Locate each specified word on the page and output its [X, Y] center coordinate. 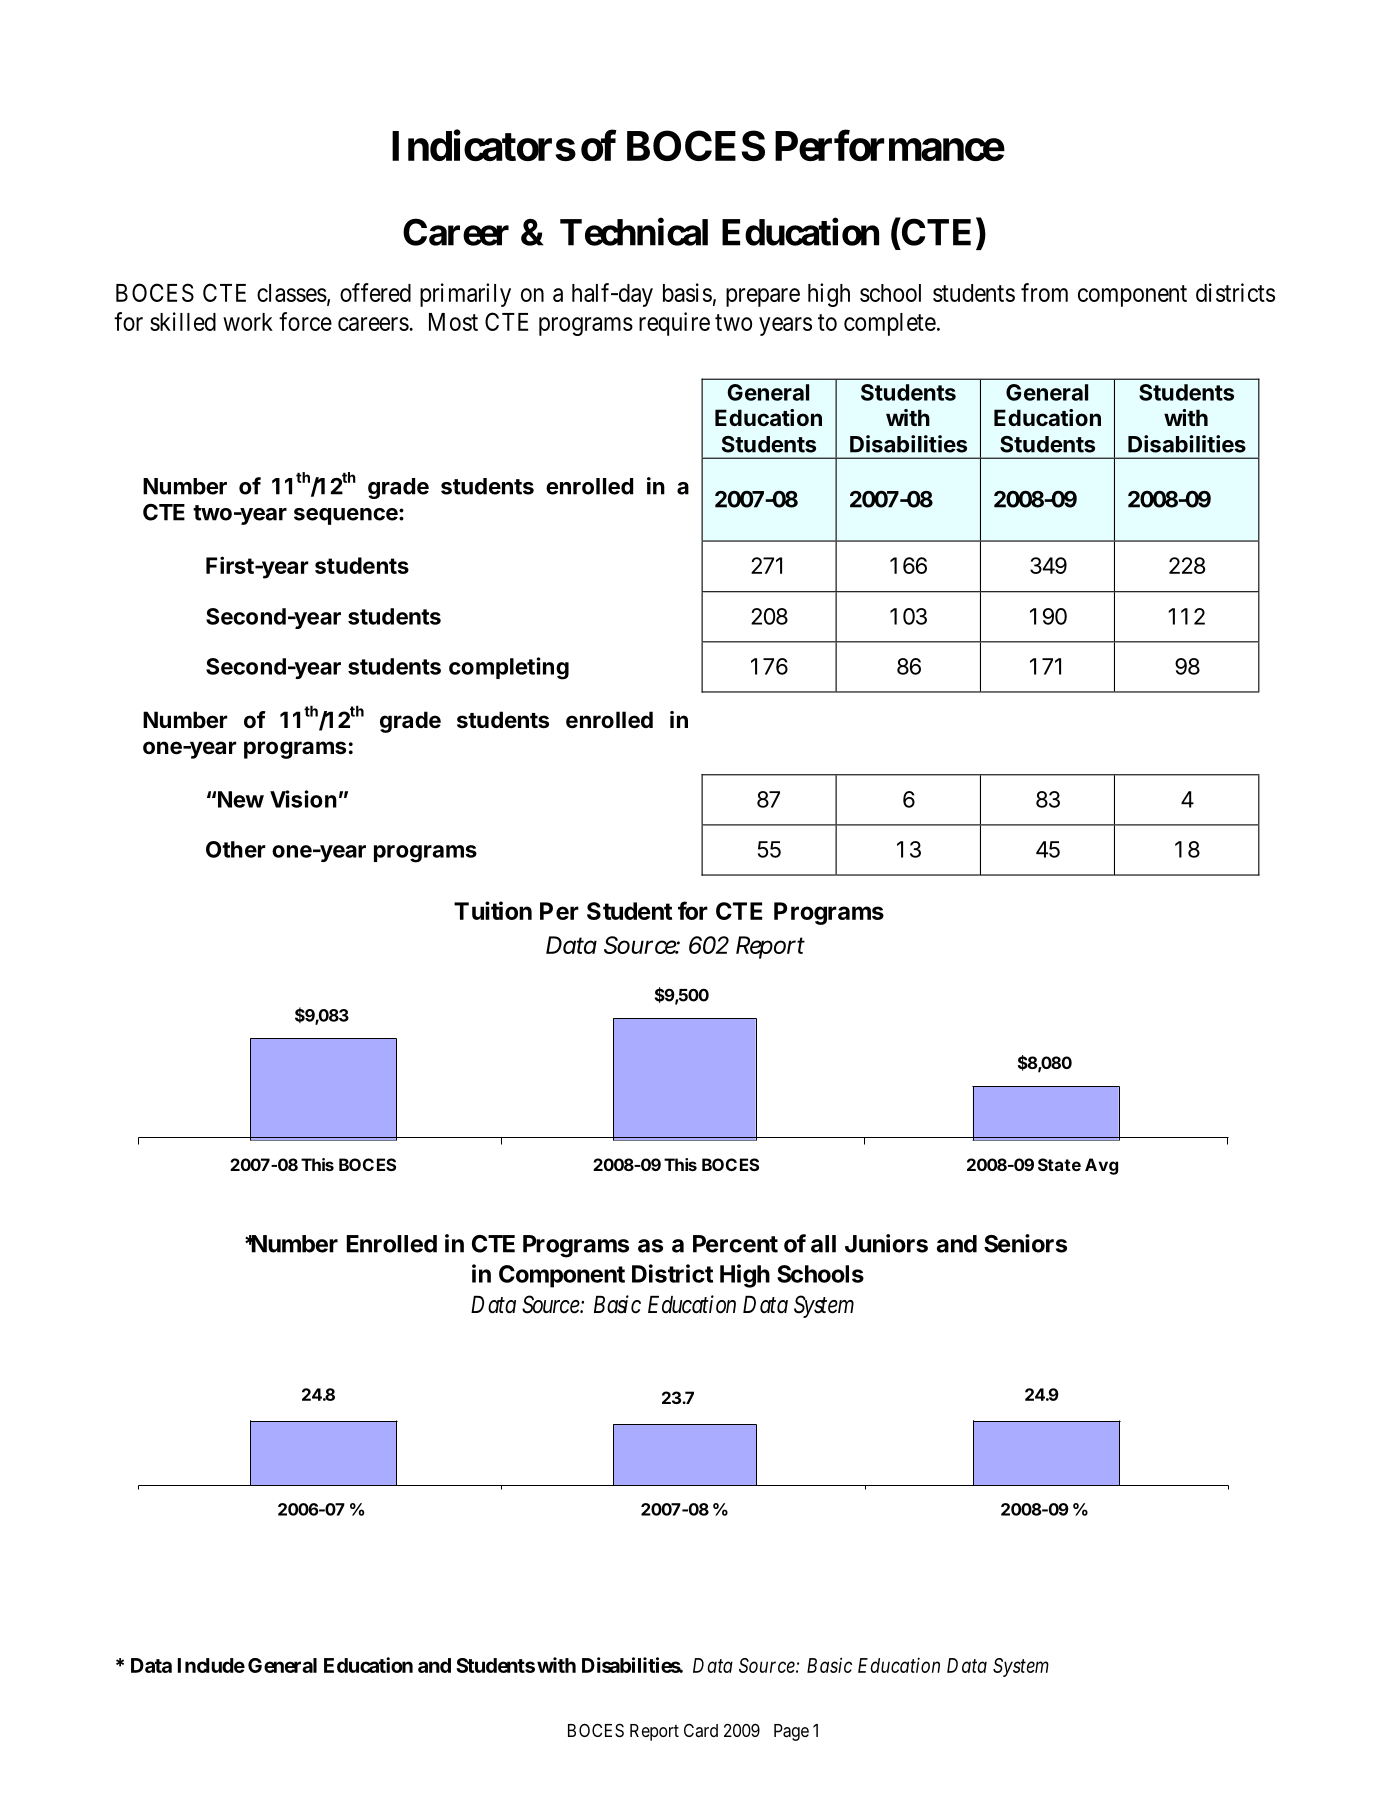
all [823, 1244]
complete [890, 324]
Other [235, 849]
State [1059, 1164]
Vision [303, 799]
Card [701, 1730]
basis [687, 292]
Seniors [1025, 1243]
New [241, 799]
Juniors [886, 1243]
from [1044, 292]
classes [292, 293]
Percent [735, 1244]
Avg [1101, 1166]
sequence [347, 516]
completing [509, 668]
